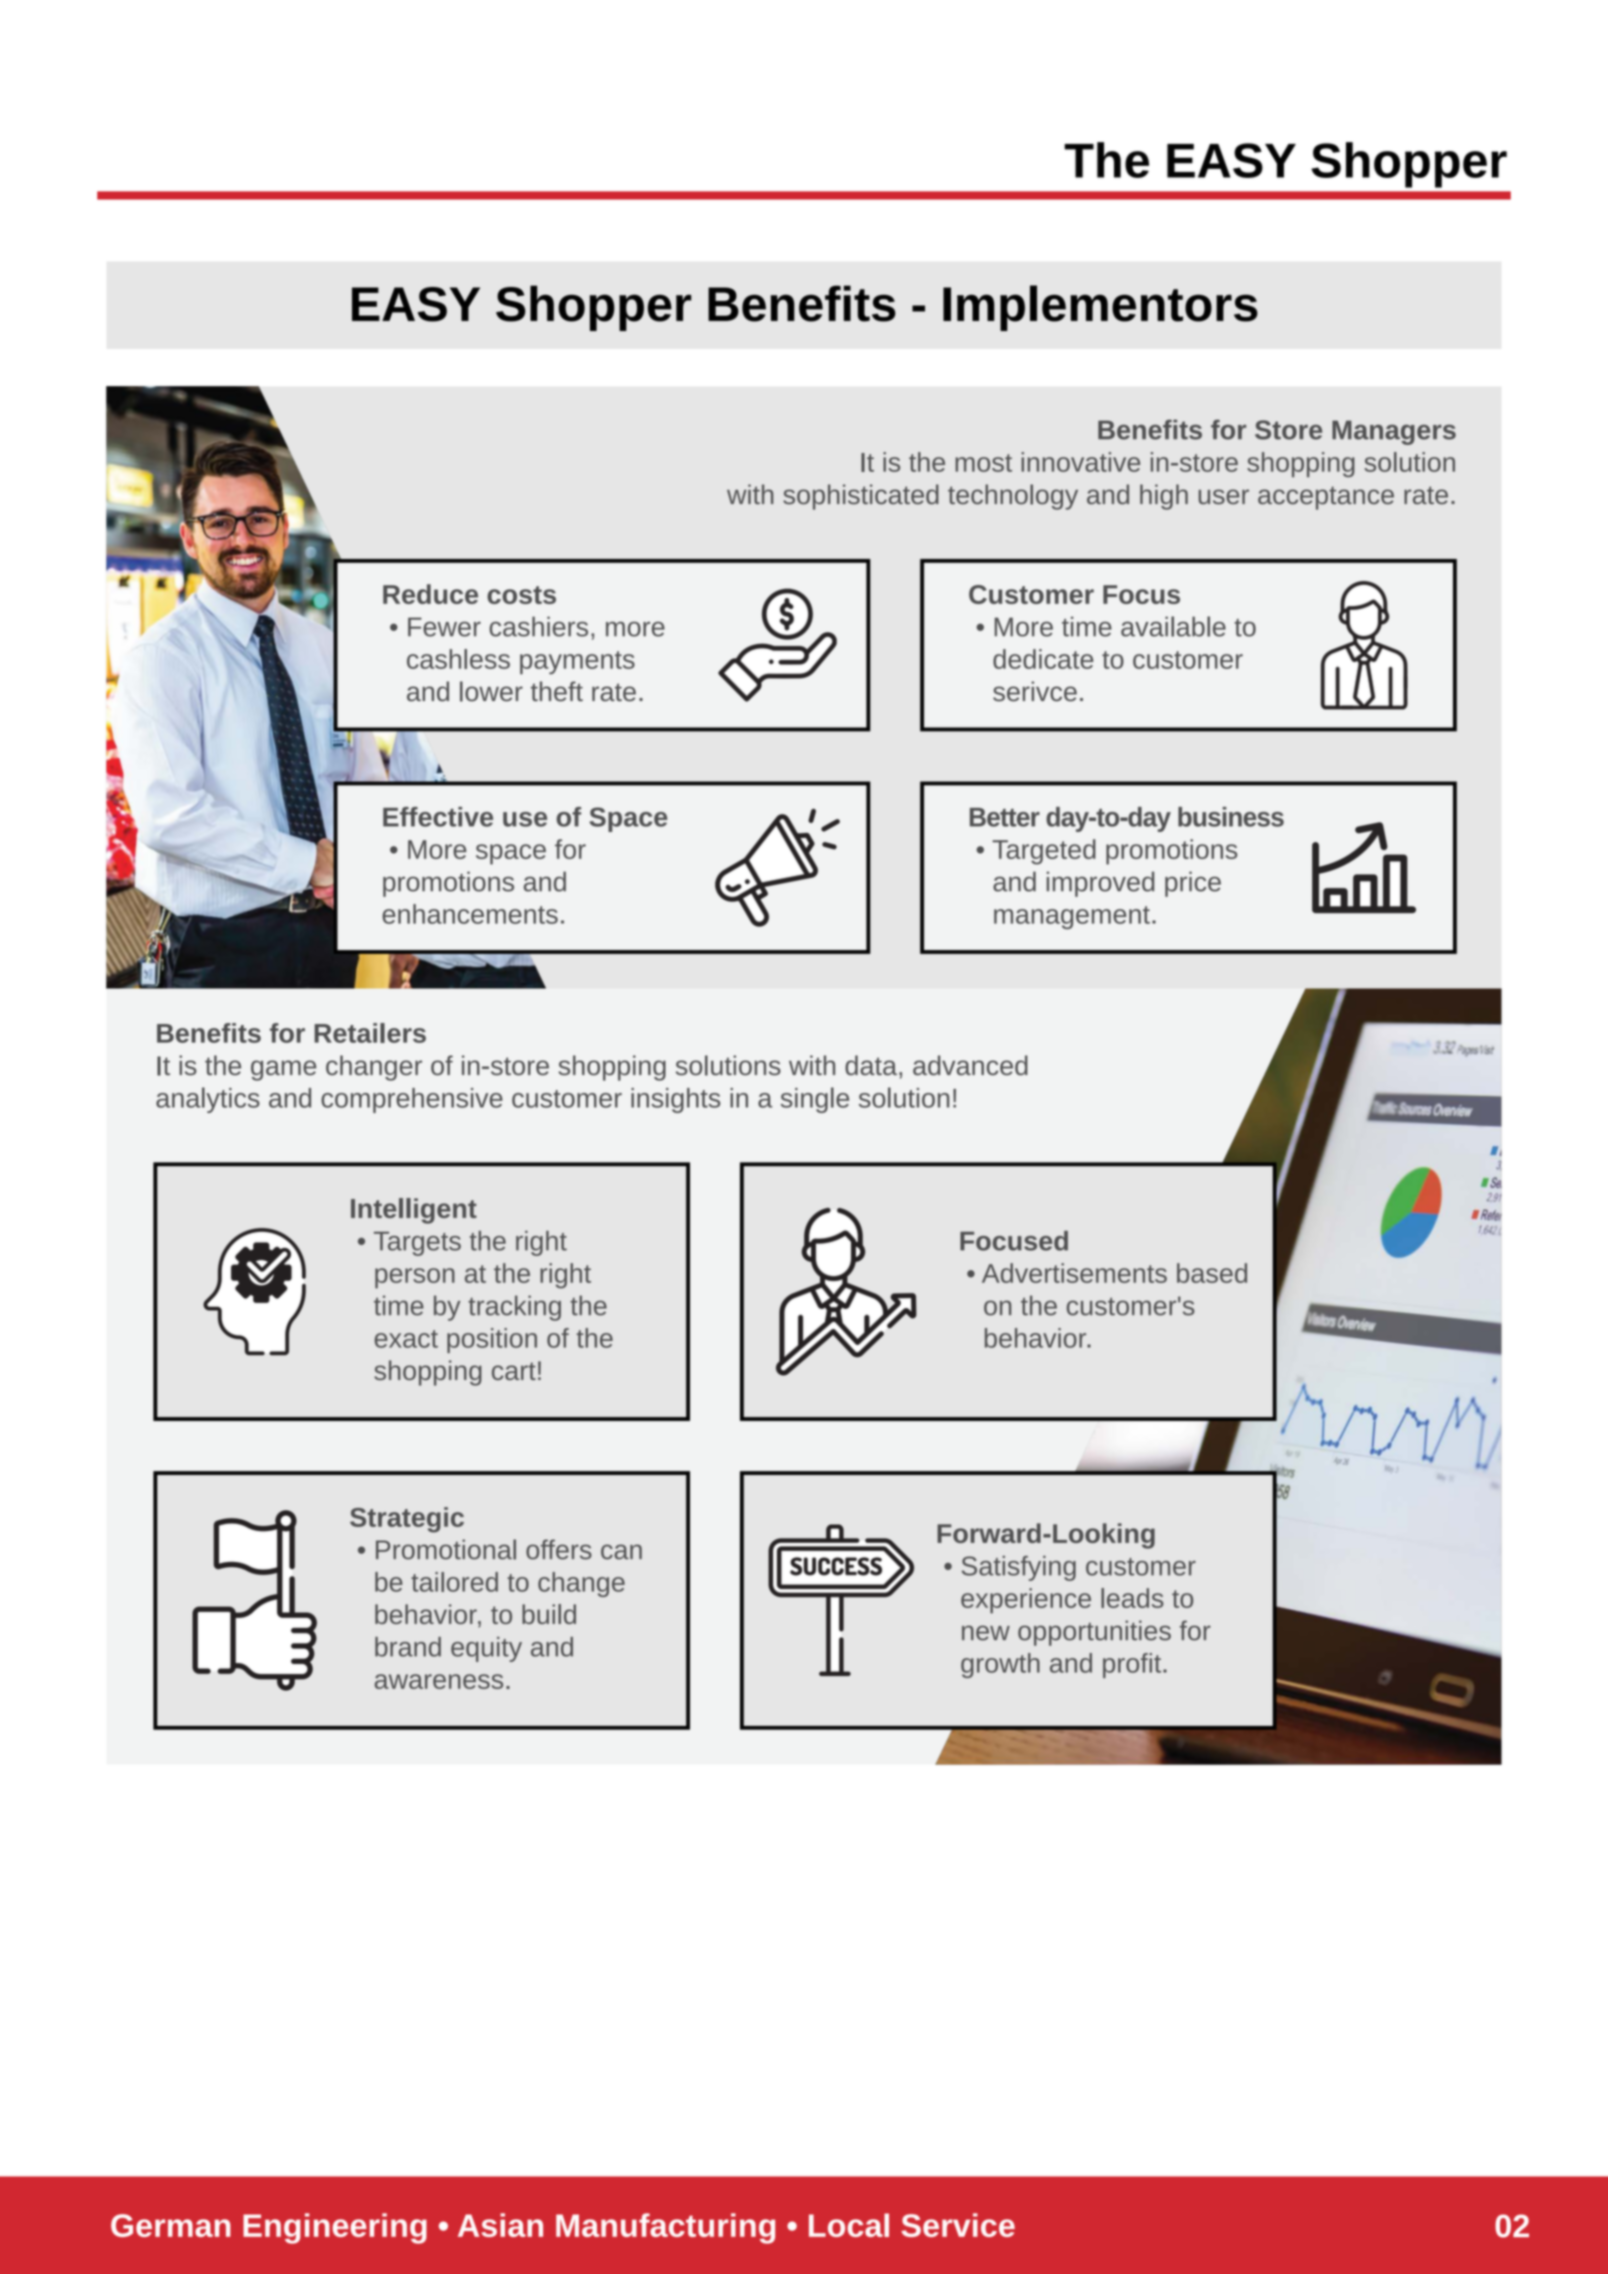 The width and height of the screenshot is (1608, 2274). Describe the element at coordinates (861, 497) in the screenshot. I see `sophisticated` at that location.
